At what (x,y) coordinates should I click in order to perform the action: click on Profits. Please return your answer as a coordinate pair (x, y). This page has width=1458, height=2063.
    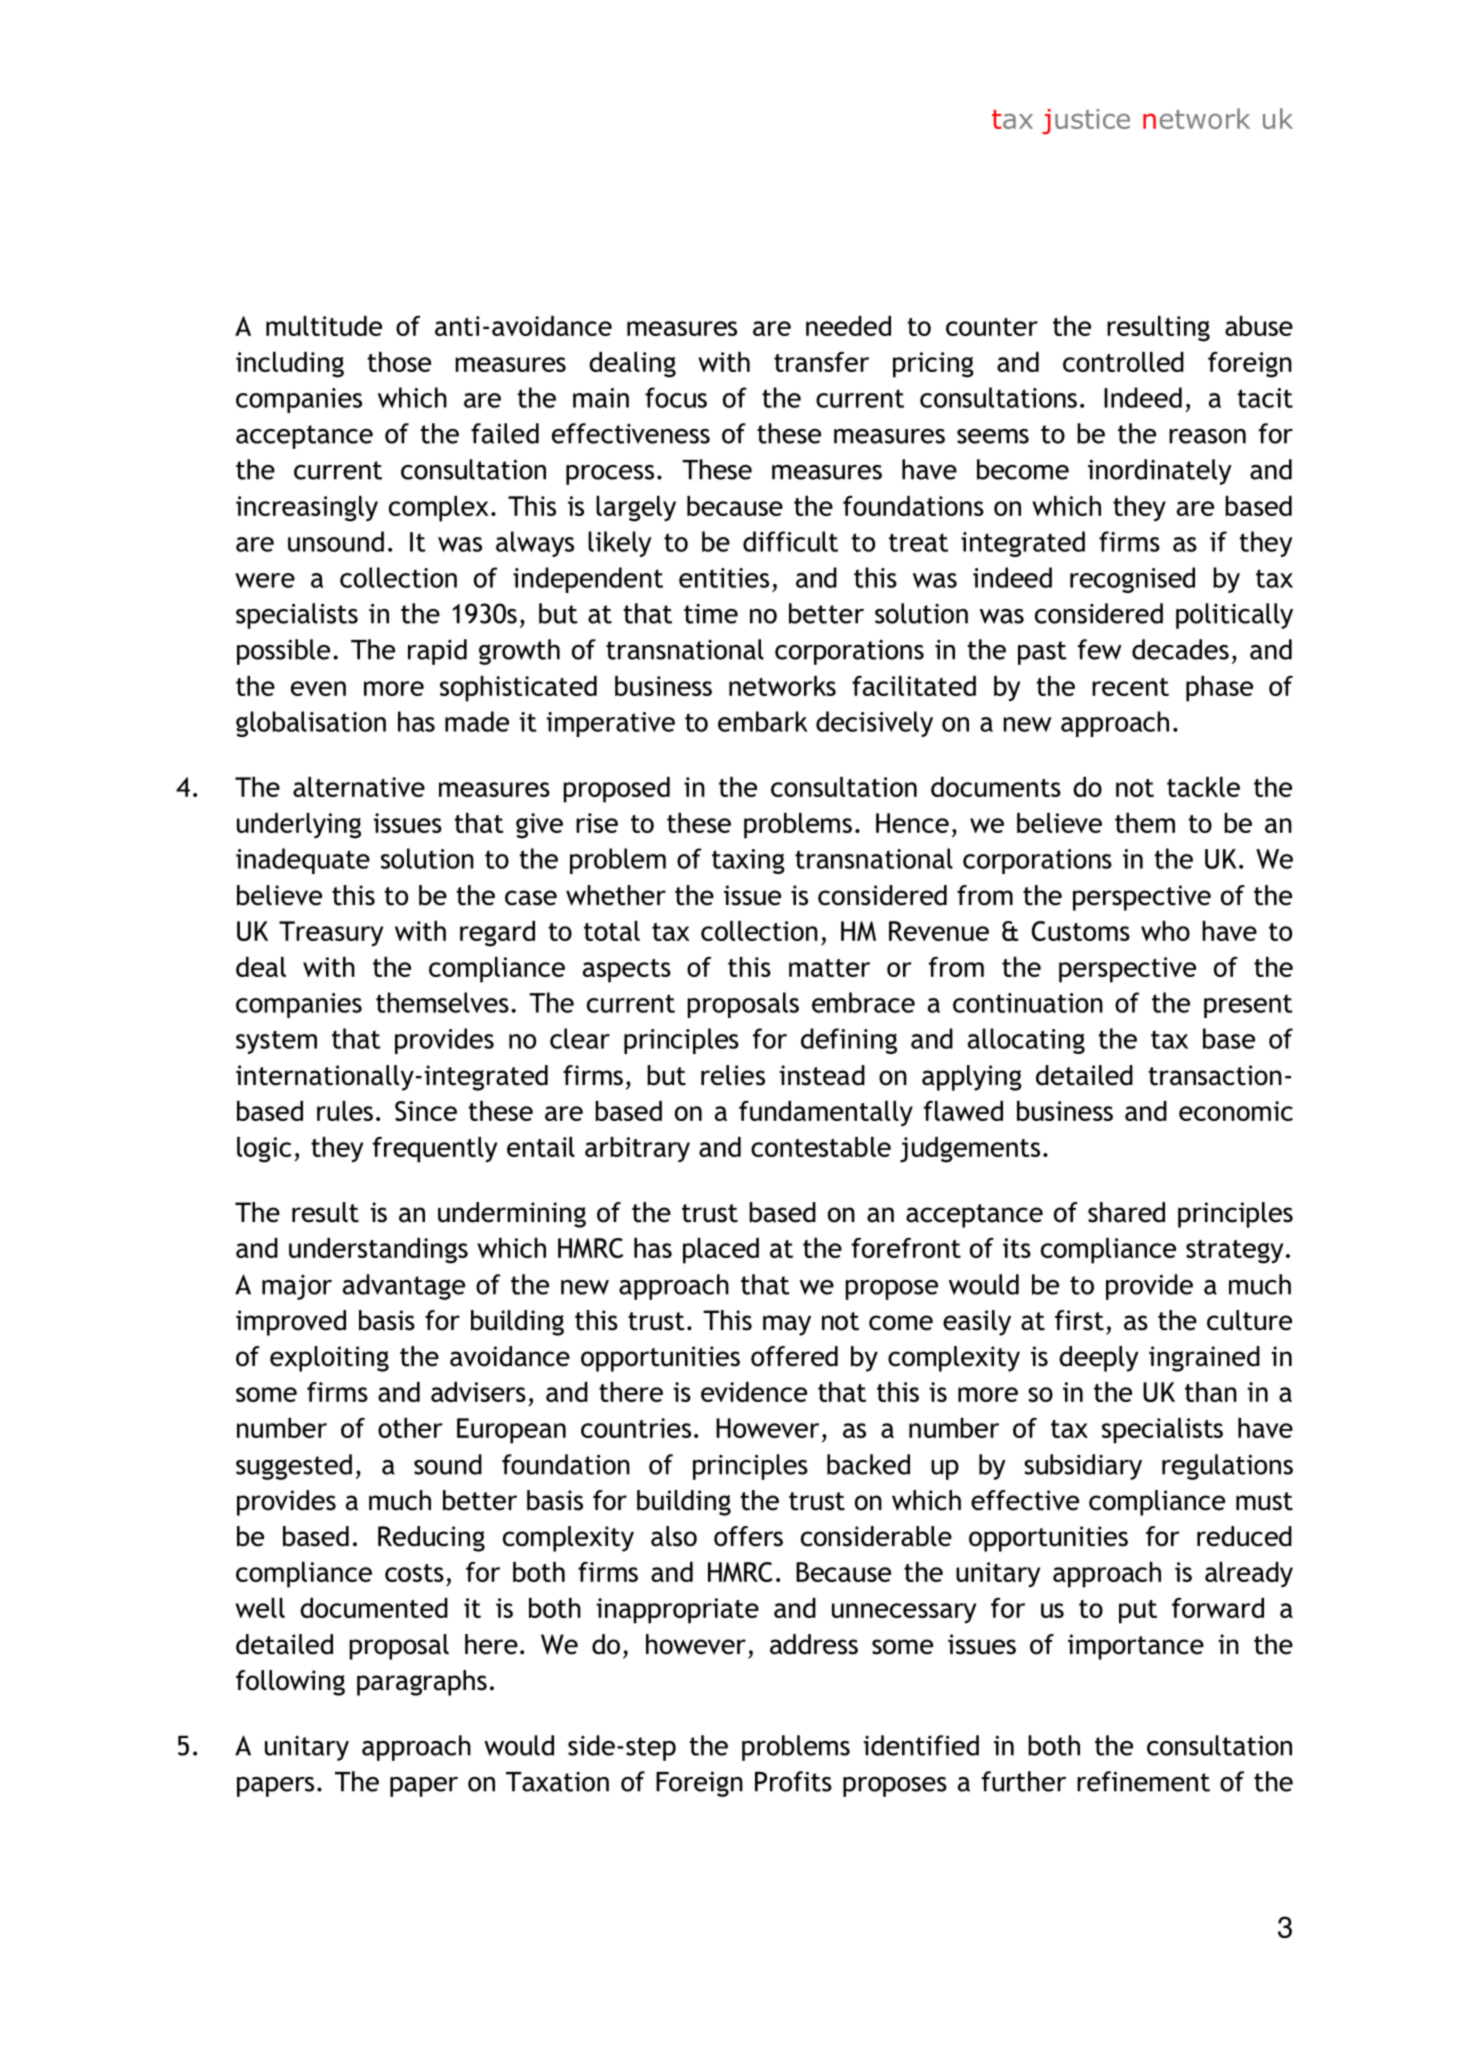
    Looking at the image, I should click on (793, 1781).
